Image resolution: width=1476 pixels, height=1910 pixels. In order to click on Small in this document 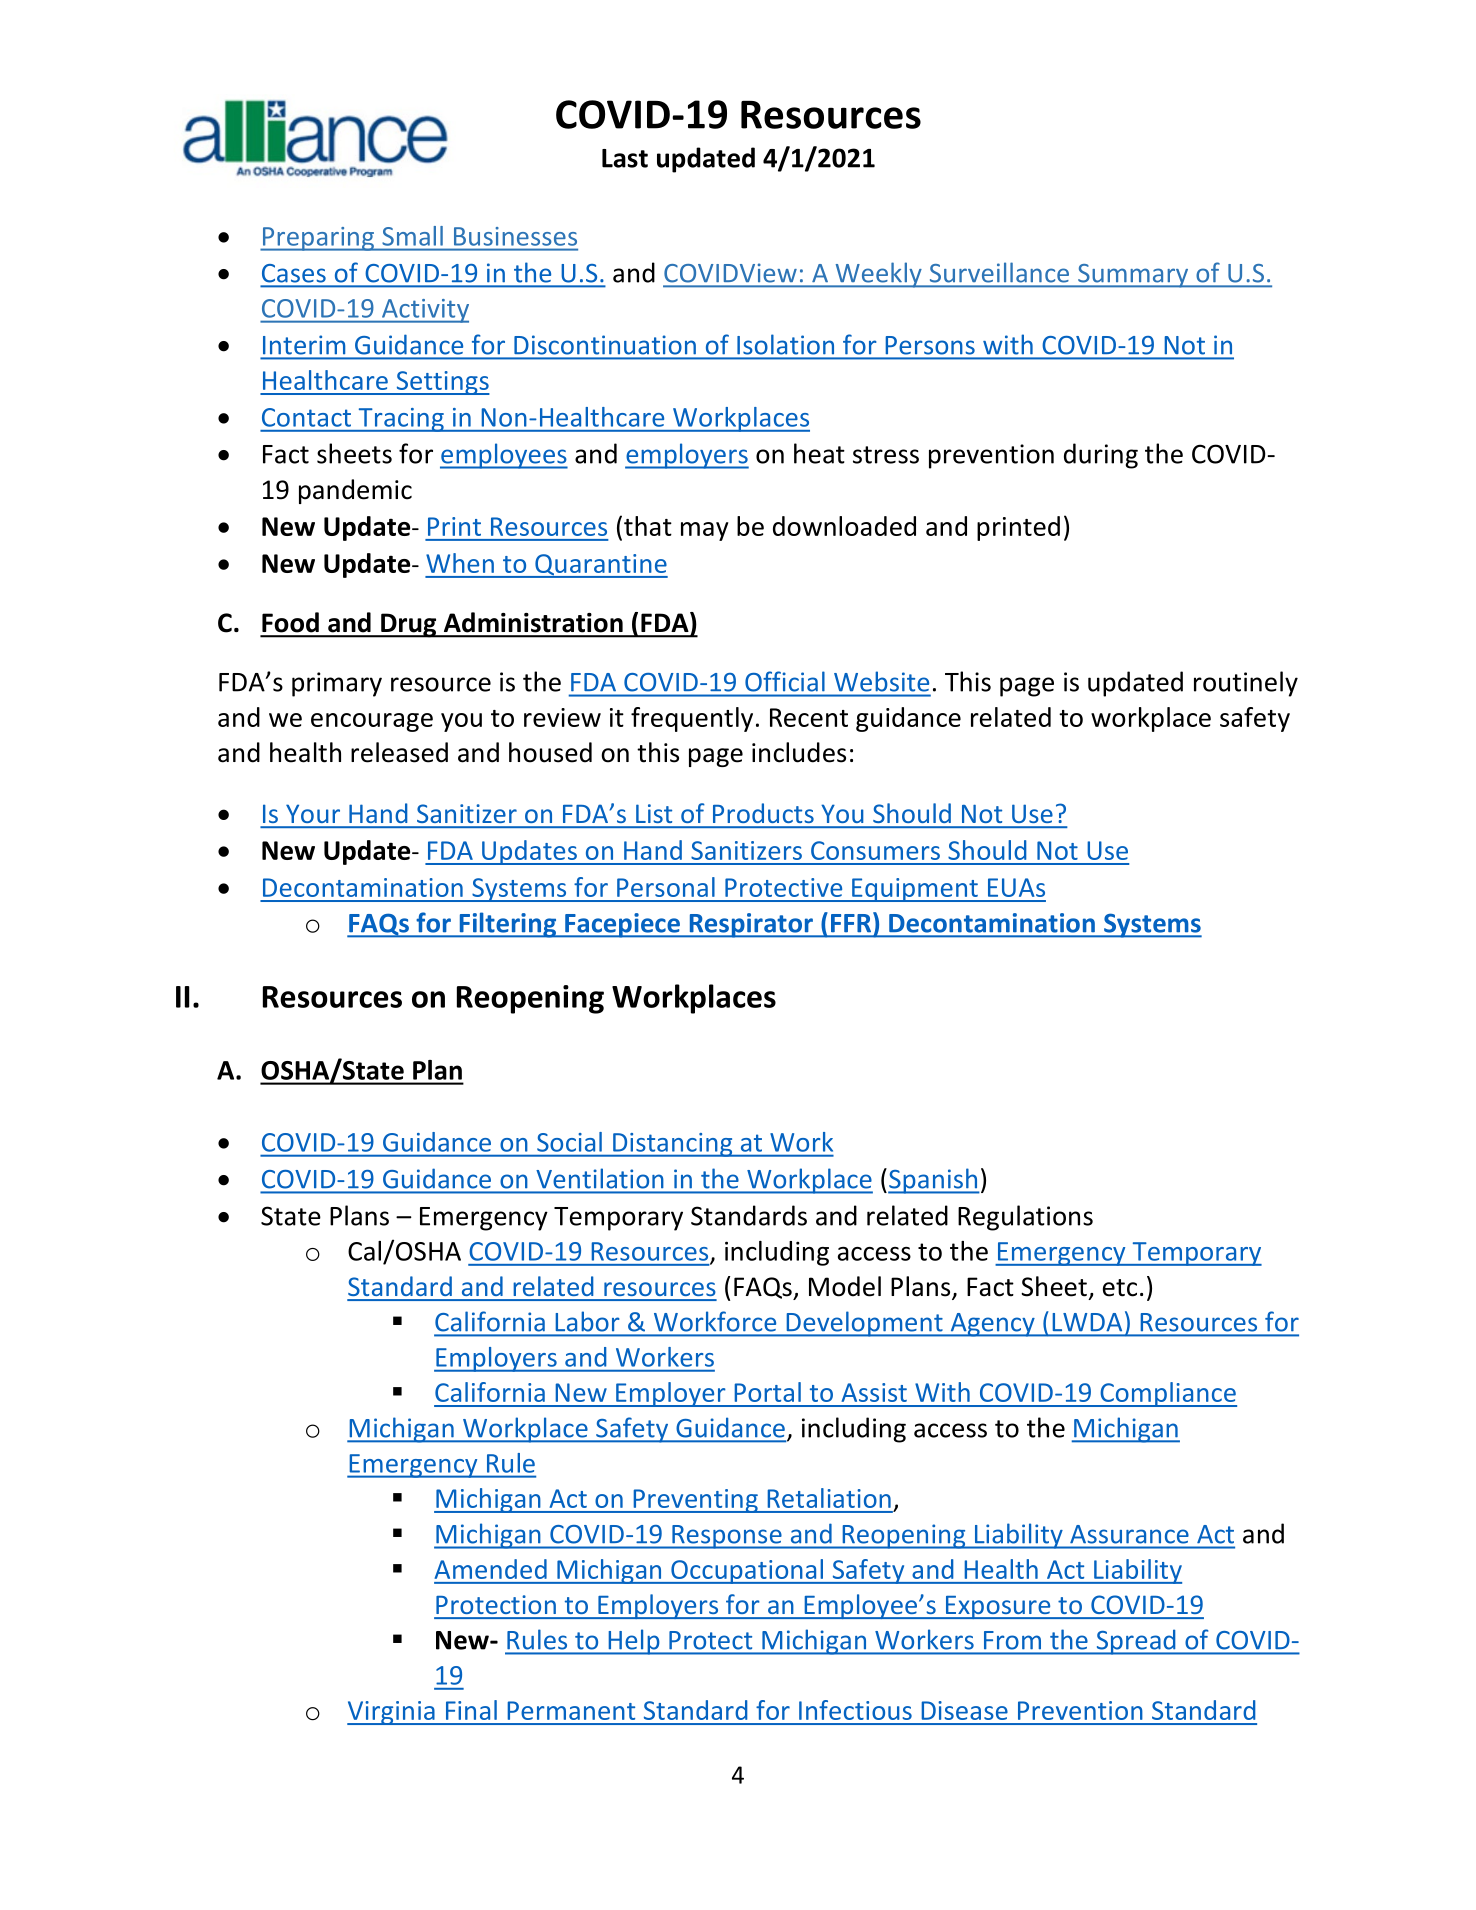, I will do `click(413, 236)`.
